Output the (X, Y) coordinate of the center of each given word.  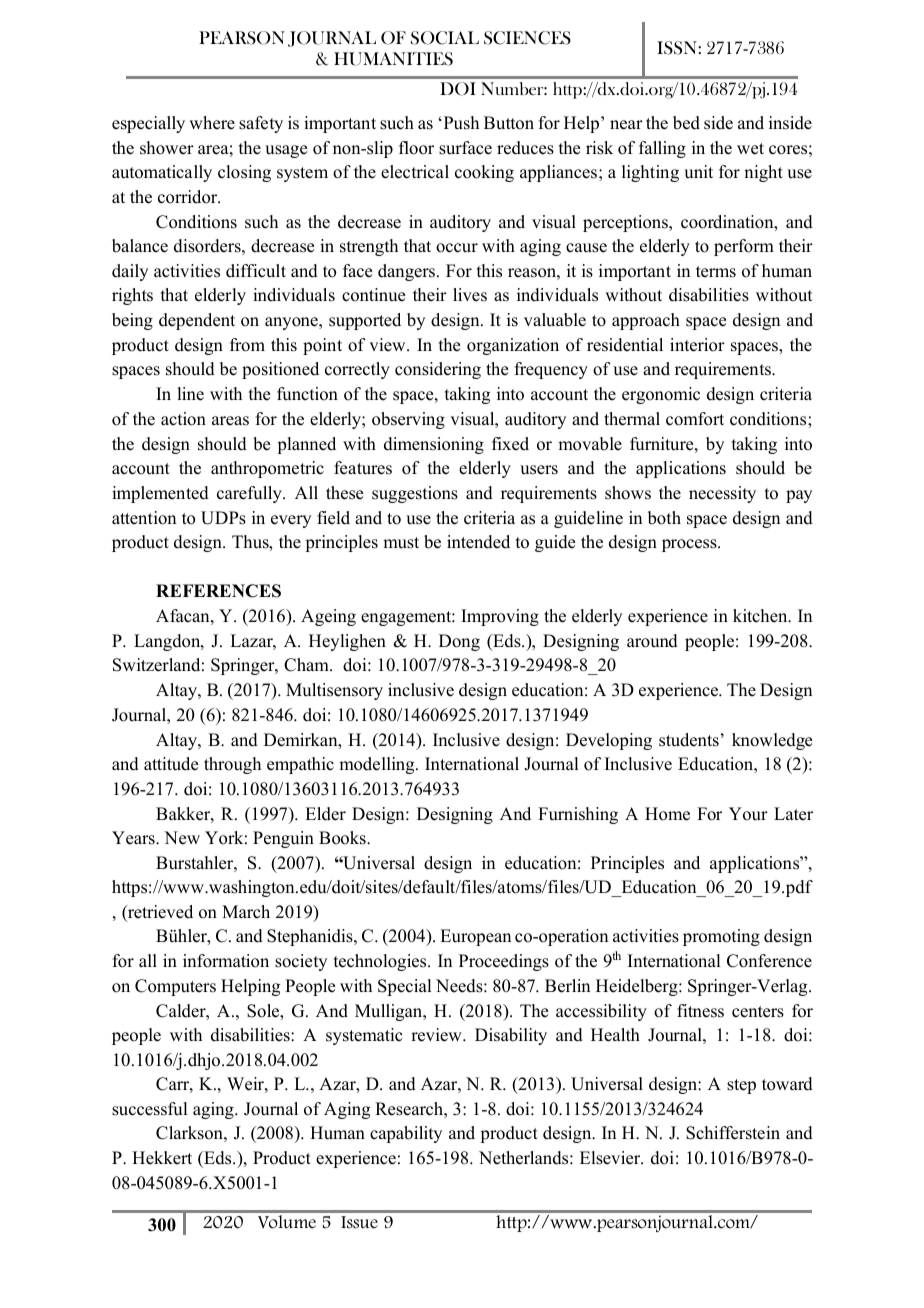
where (212, 123)
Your (748, 814)
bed (686, 123)
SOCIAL (445, 38)
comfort (695, 419)
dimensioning (434, 445)
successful (150, 1109)
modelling (378, 765)
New (182, 838)
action (183, 419)
